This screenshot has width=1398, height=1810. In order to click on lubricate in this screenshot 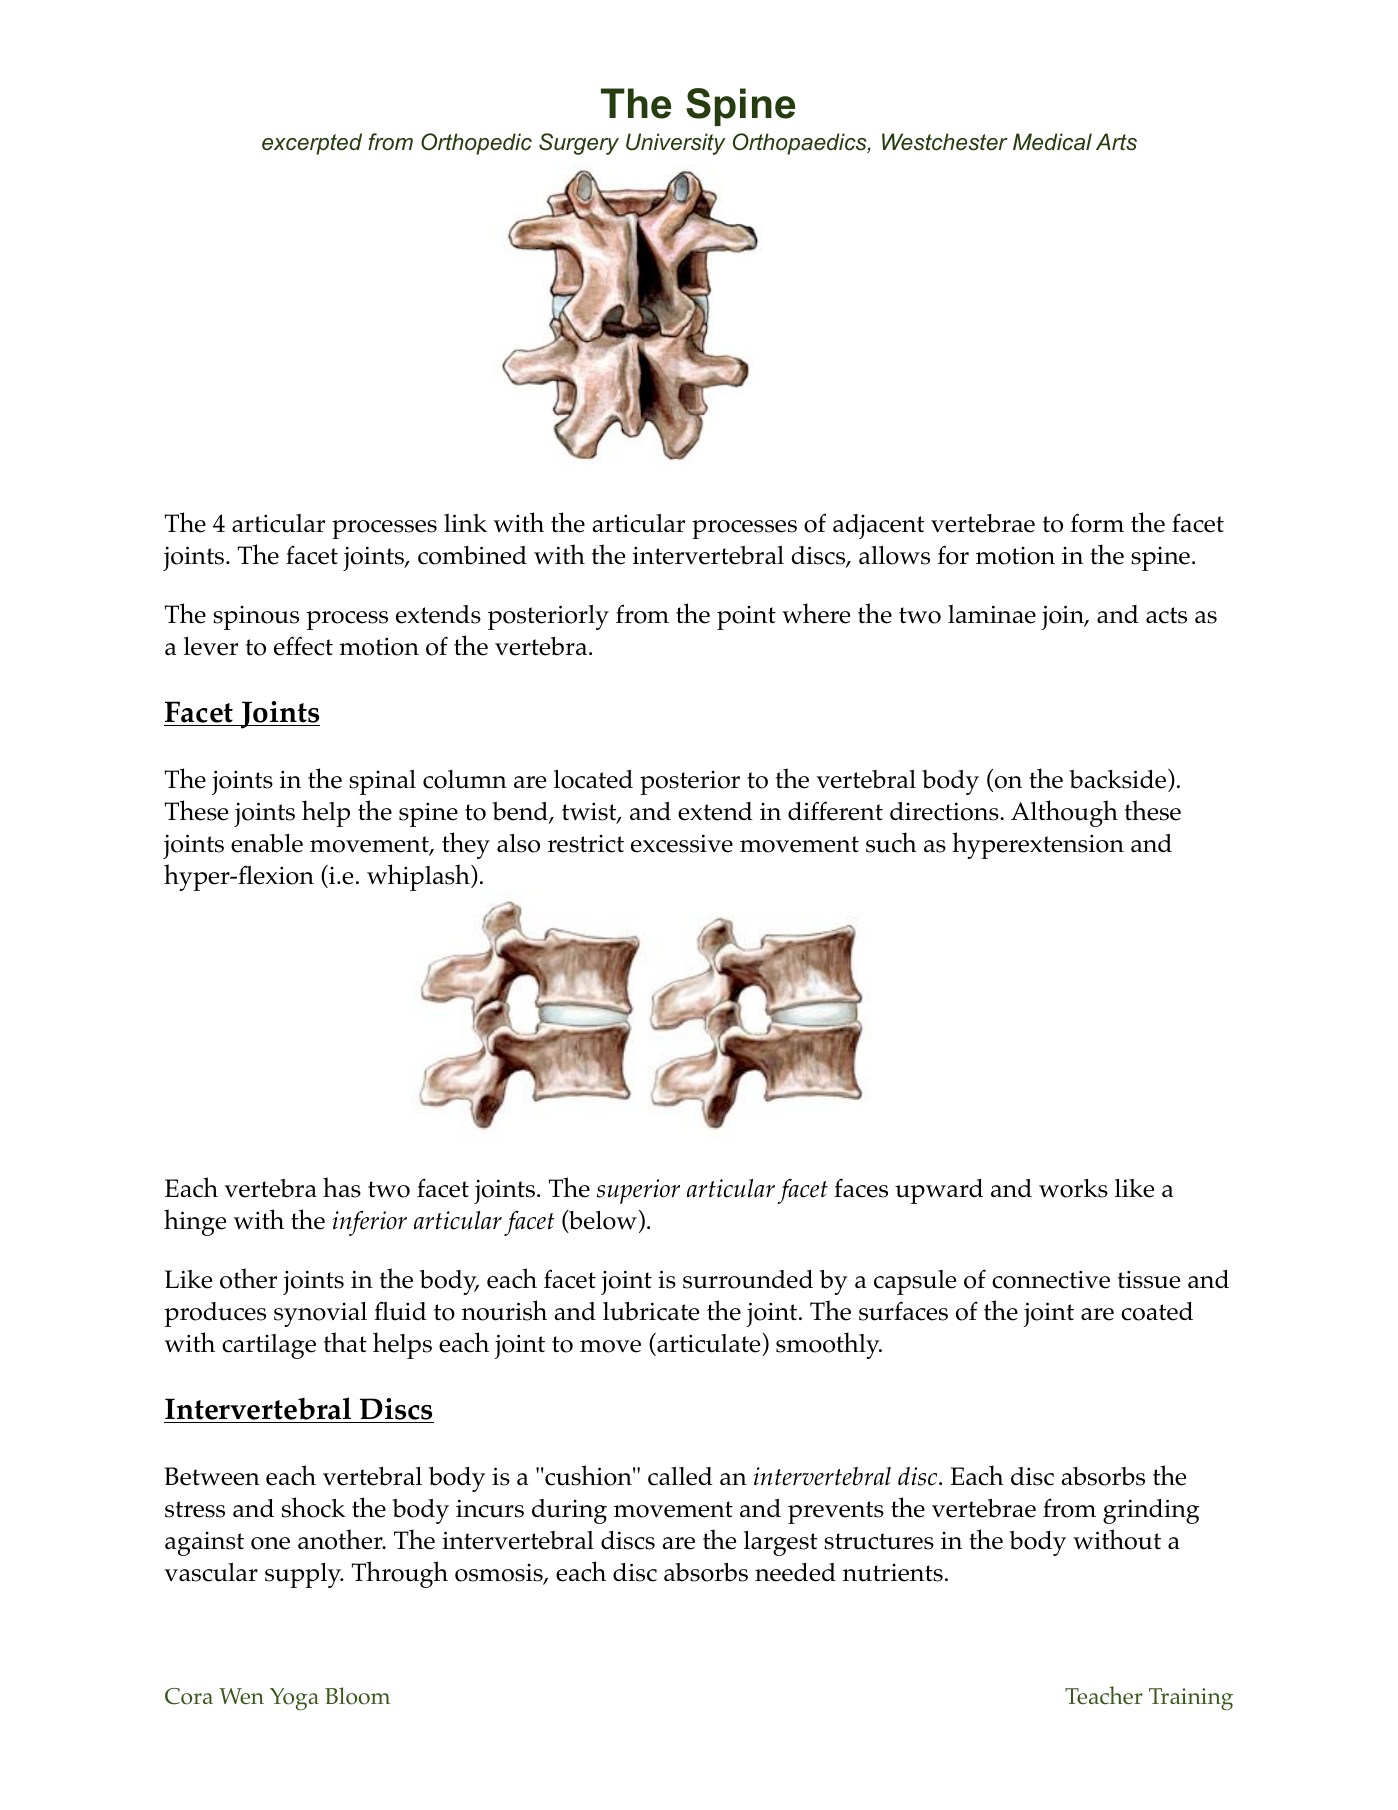, I will do `click(651, 1311)`.
